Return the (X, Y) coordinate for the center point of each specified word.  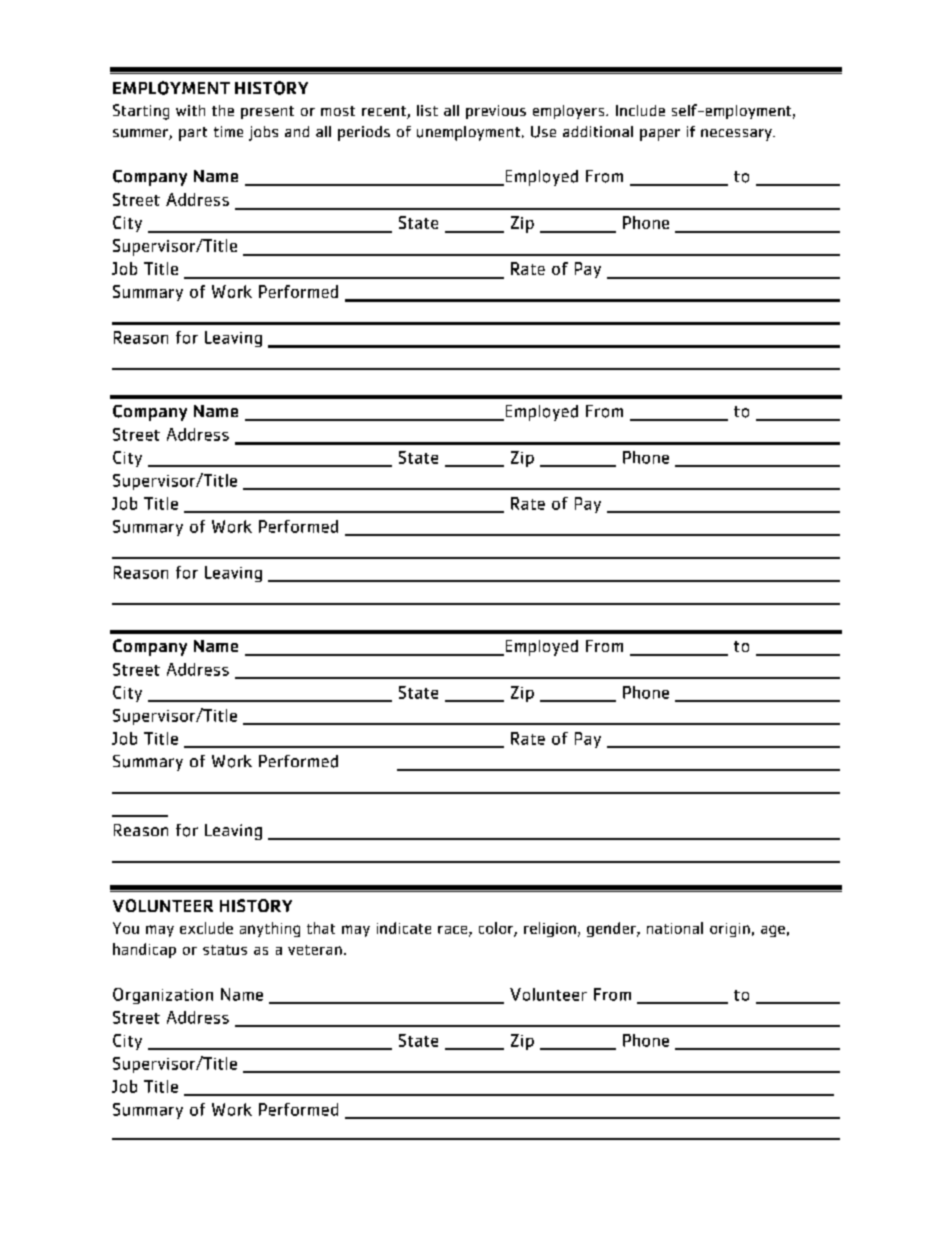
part (193, 134)
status (225, 950)
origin (730, 930)
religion (550, 929)
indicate (404, 928)
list (427, 110)
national (675, 928)
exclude (206, 928)
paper (660, 135)
